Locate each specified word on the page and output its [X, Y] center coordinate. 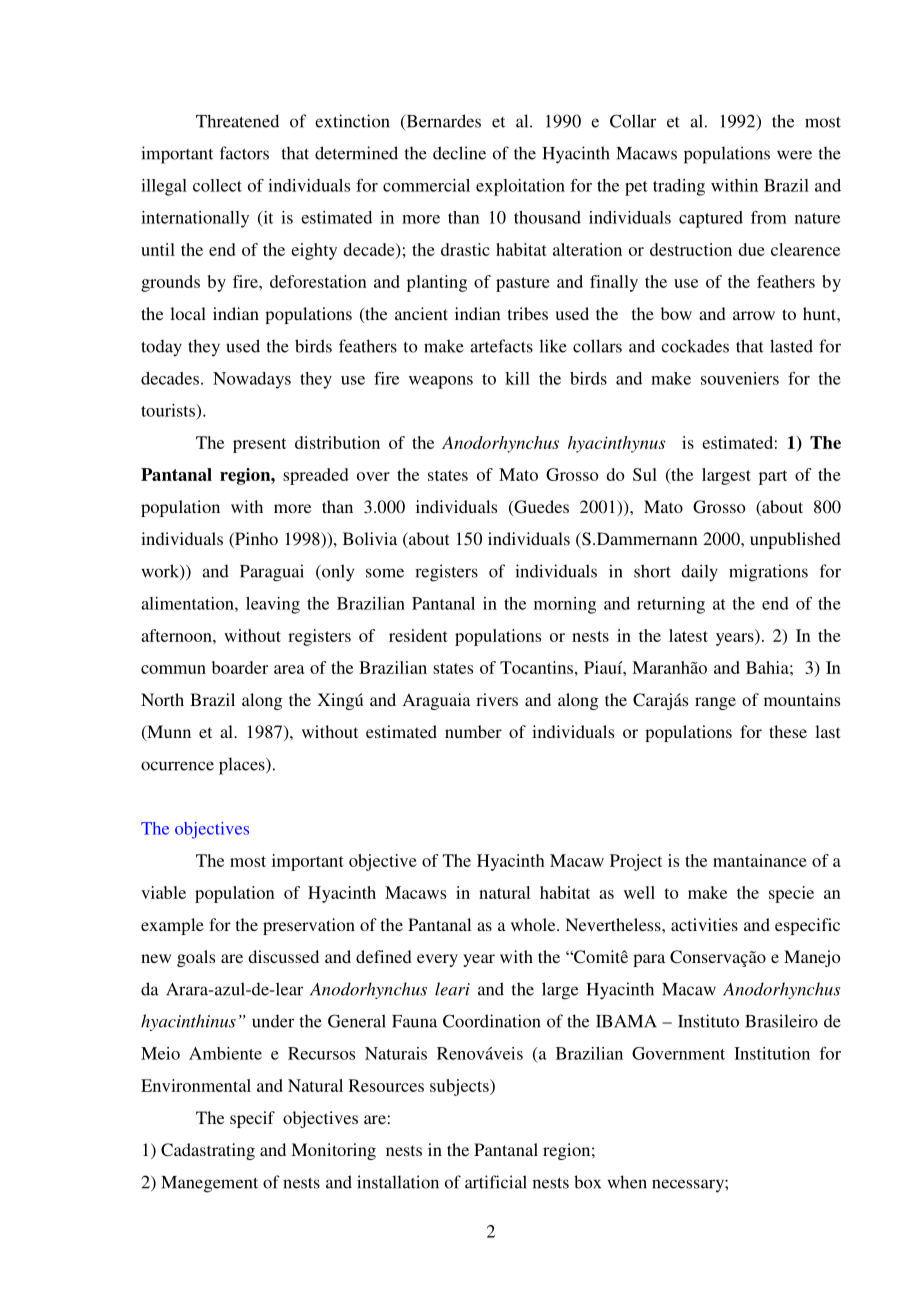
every [437, 960]
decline [459, 153]
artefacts [501, 346]
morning [565, 605]
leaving [273, 605]
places [243, 766]
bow [676, 313]
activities [704, 924]
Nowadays [252, 380]
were [794, 155]
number [473, 731]
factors [244, 153]
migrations [768, 573]
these [788, 731]
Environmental [196, 1085]
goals [196, 958]
